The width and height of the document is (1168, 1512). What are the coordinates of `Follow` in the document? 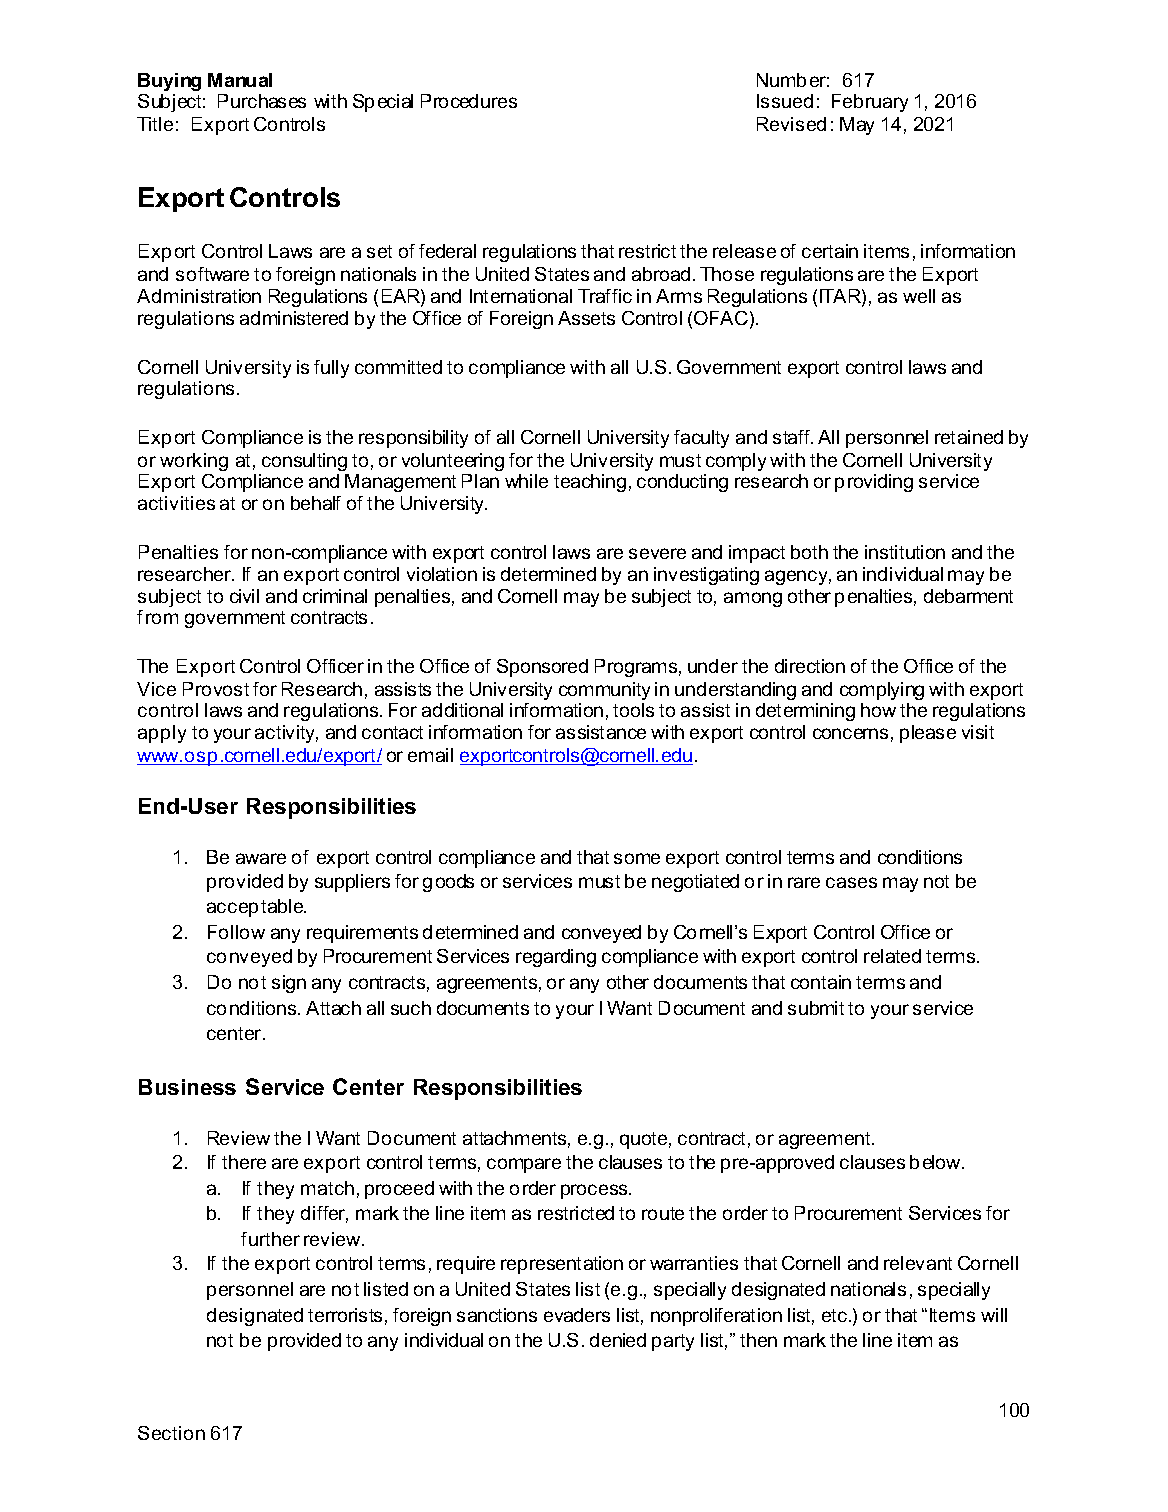 It's located at (236, 932).
